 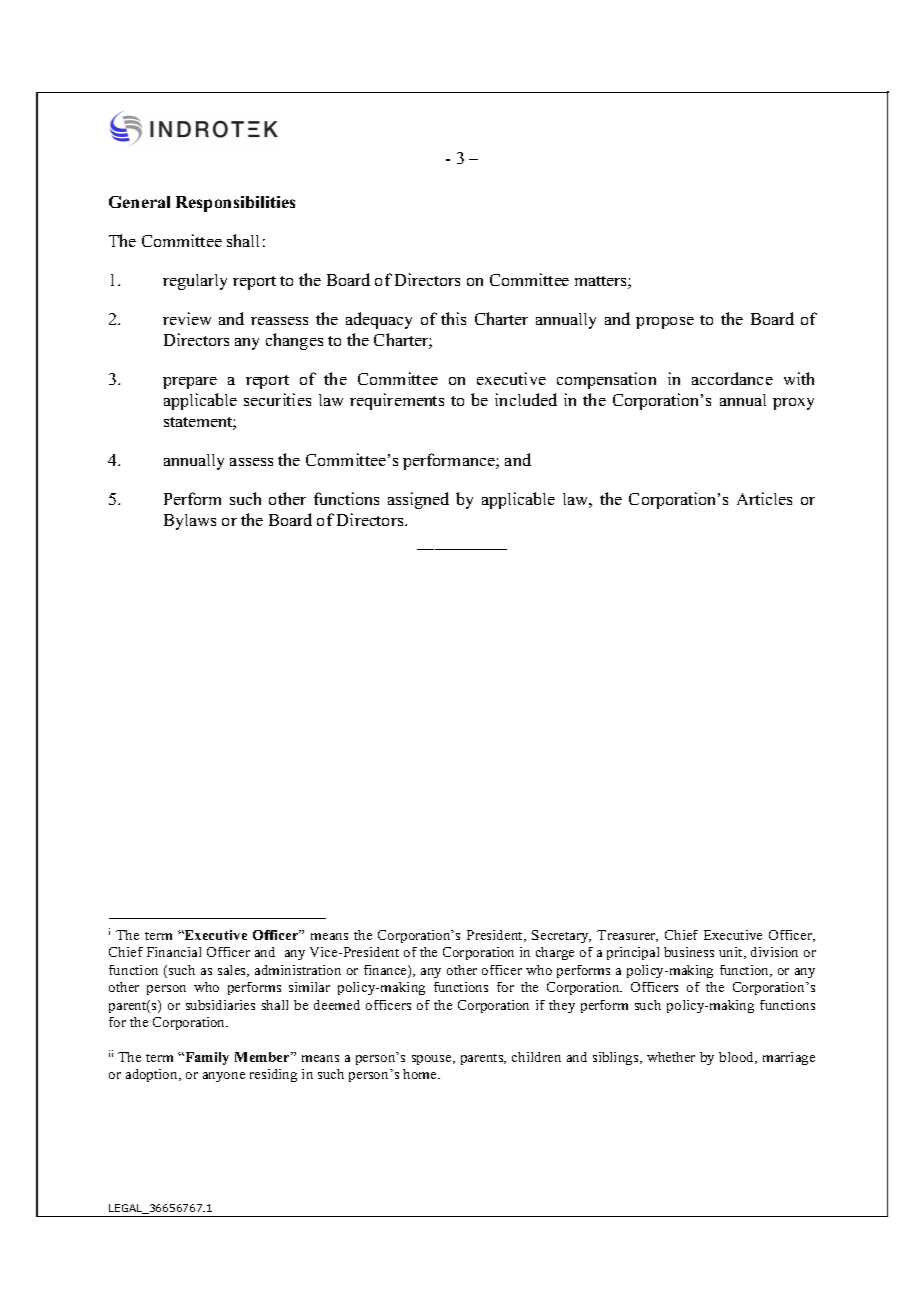 What do you see at coordinates (433, 1060) in the document?
I see `spouse` at bounding box center [433, 1060].
